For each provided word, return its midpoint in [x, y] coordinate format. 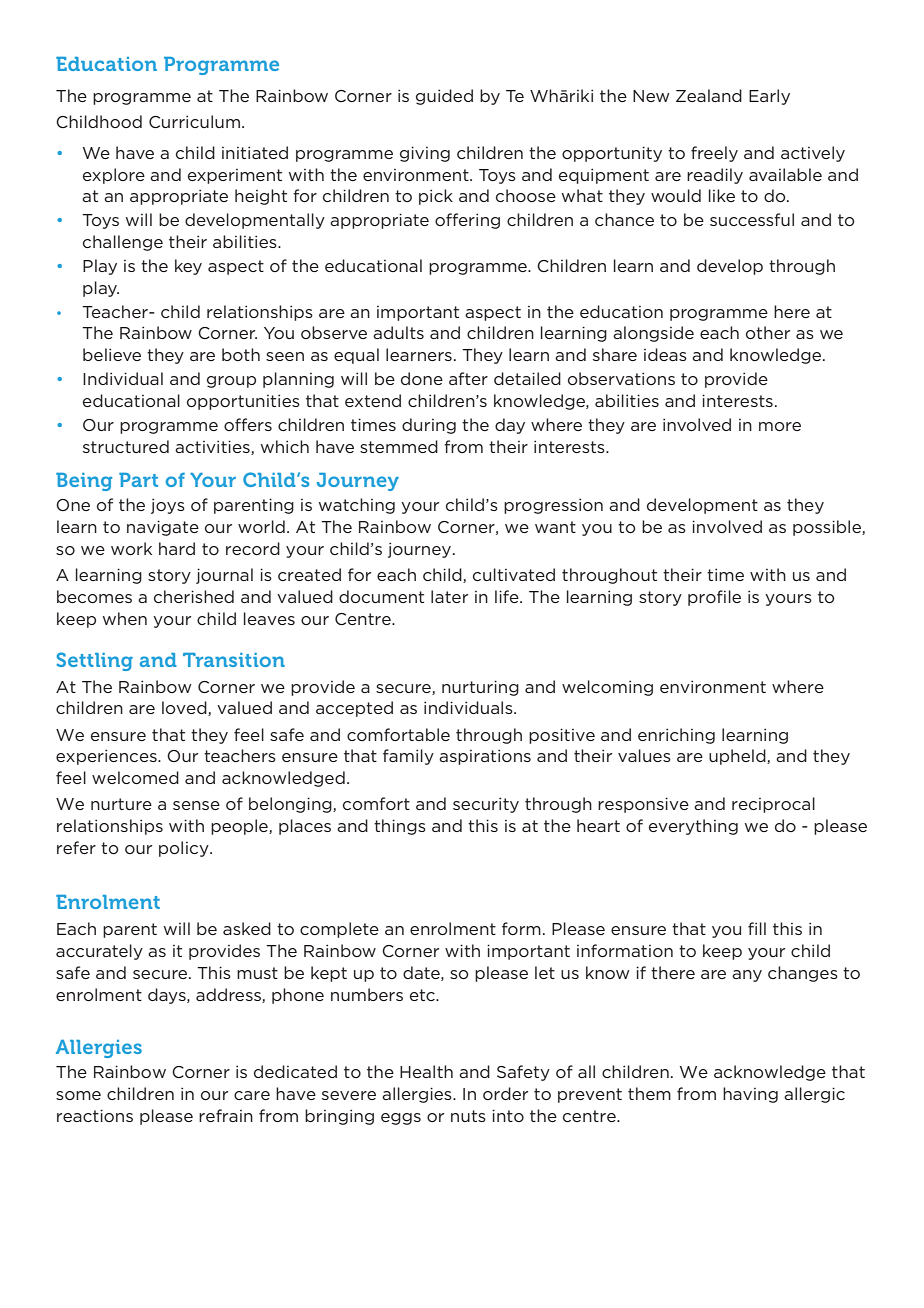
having [750, 1095]
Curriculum [194, 121]
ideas [665, 354]
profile [714, 598]
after [468, 378]
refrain [226, 1115]
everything [693, 827]
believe [112, 354]
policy [185, 849]
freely [714, 154]
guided [444, 97]
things [400, 827]
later [449, 596]
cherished [194, 596]
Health [426, 1071]
